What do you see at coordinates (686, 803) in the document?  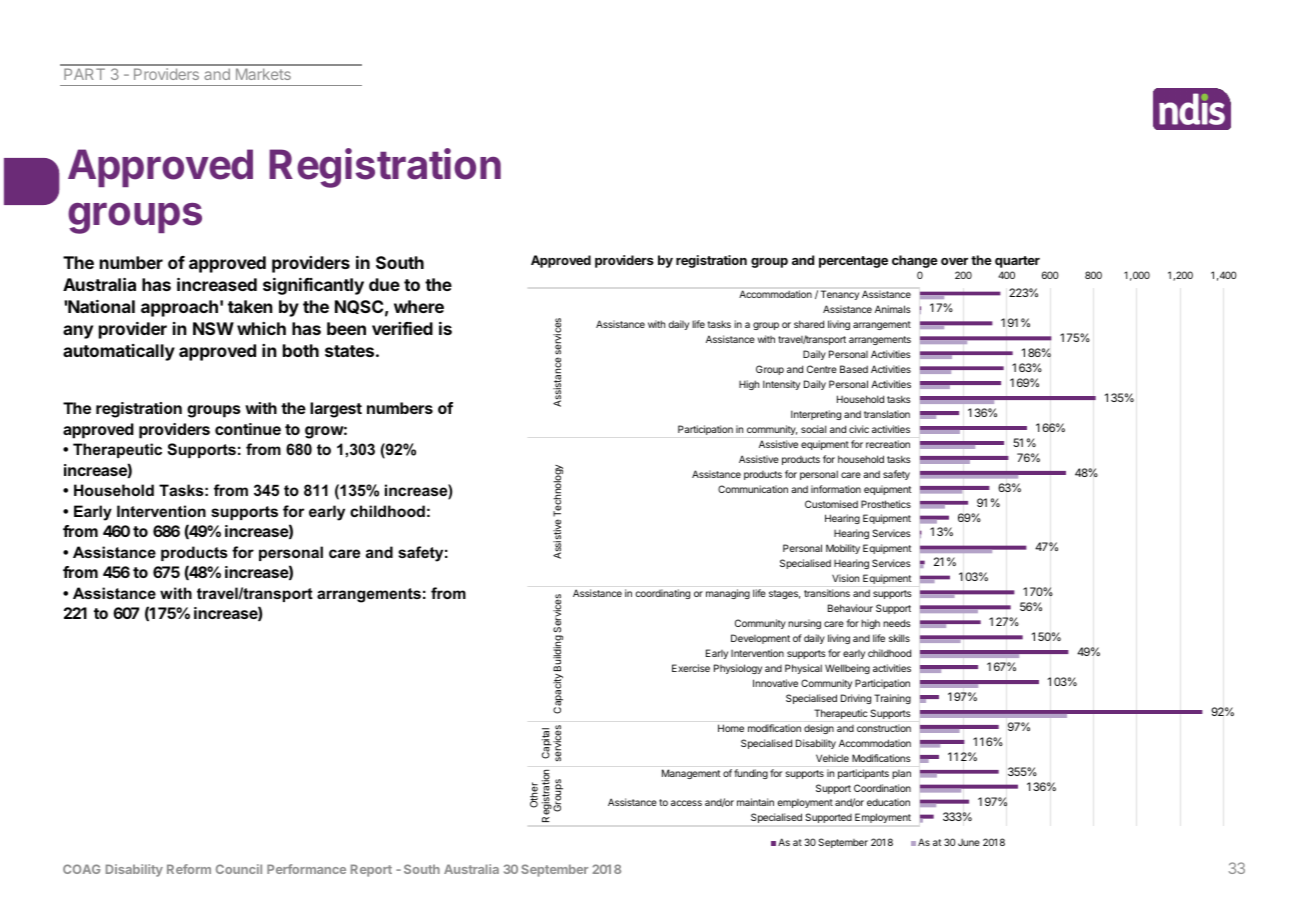 I see `access` at bounding box center [686, 803].
